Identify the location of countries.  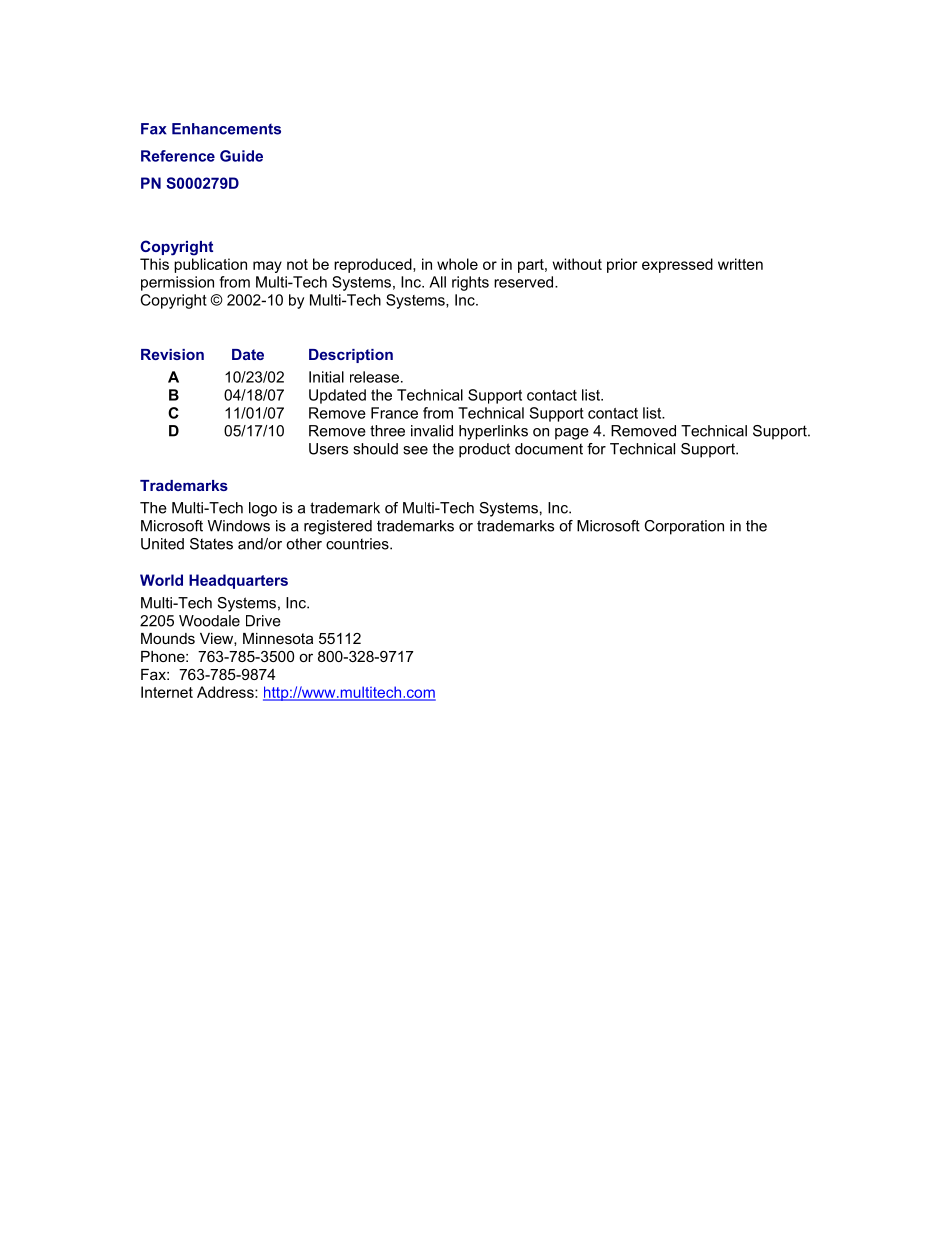
(358, 544).
